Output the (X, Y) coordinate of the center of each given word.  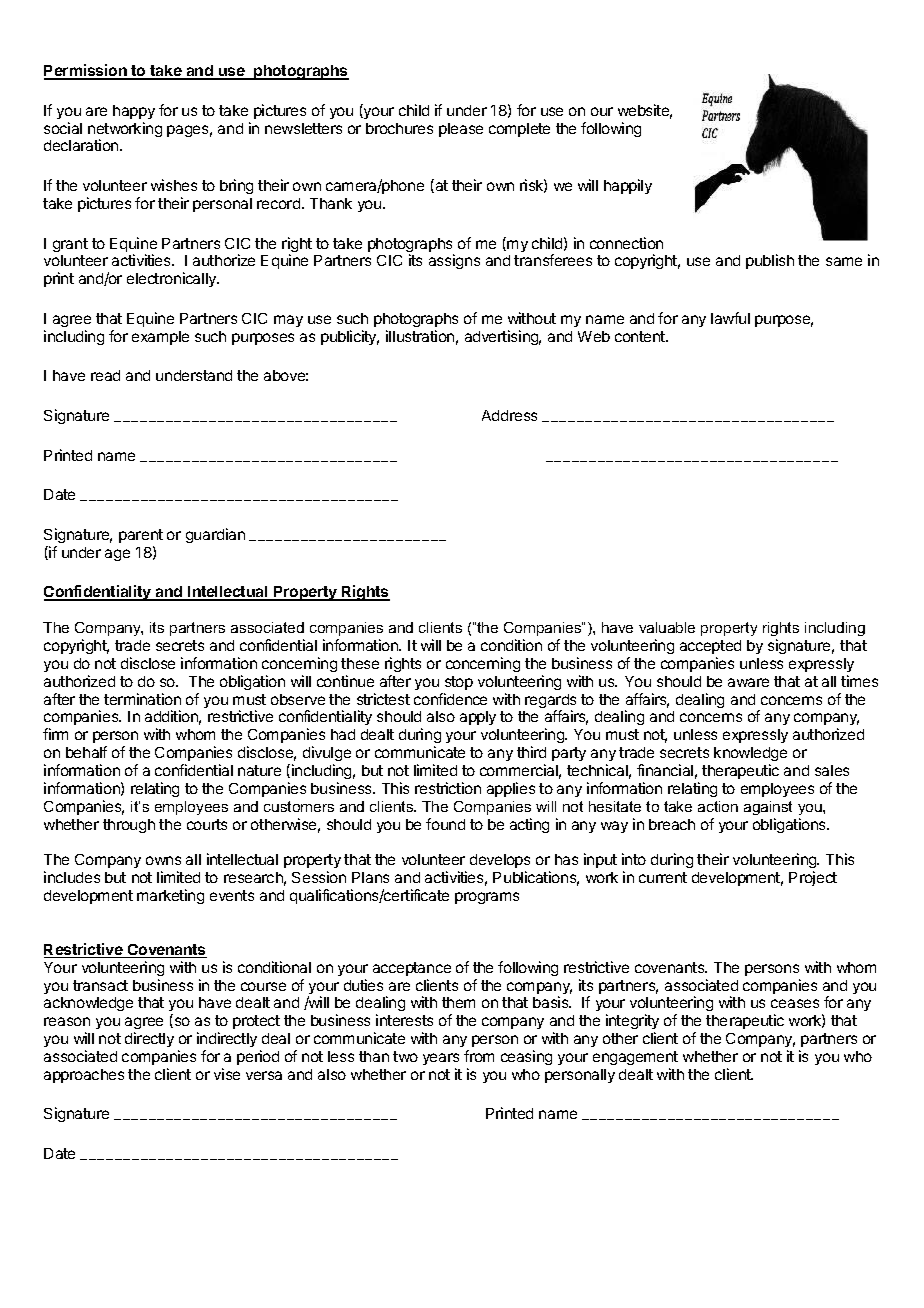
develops (500, 863)
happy (134, 112)
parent (141, 536)
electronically (173, 279)
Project (813, 878)
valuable (667, 627)
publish (770, 261)
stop (459, 683)
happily (628, 186)
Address (509, 415)
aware (748, 682)
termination (142, 699)
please (461, 130)
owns (163, 860)
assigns (454, 261)
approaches (84, 1076)
